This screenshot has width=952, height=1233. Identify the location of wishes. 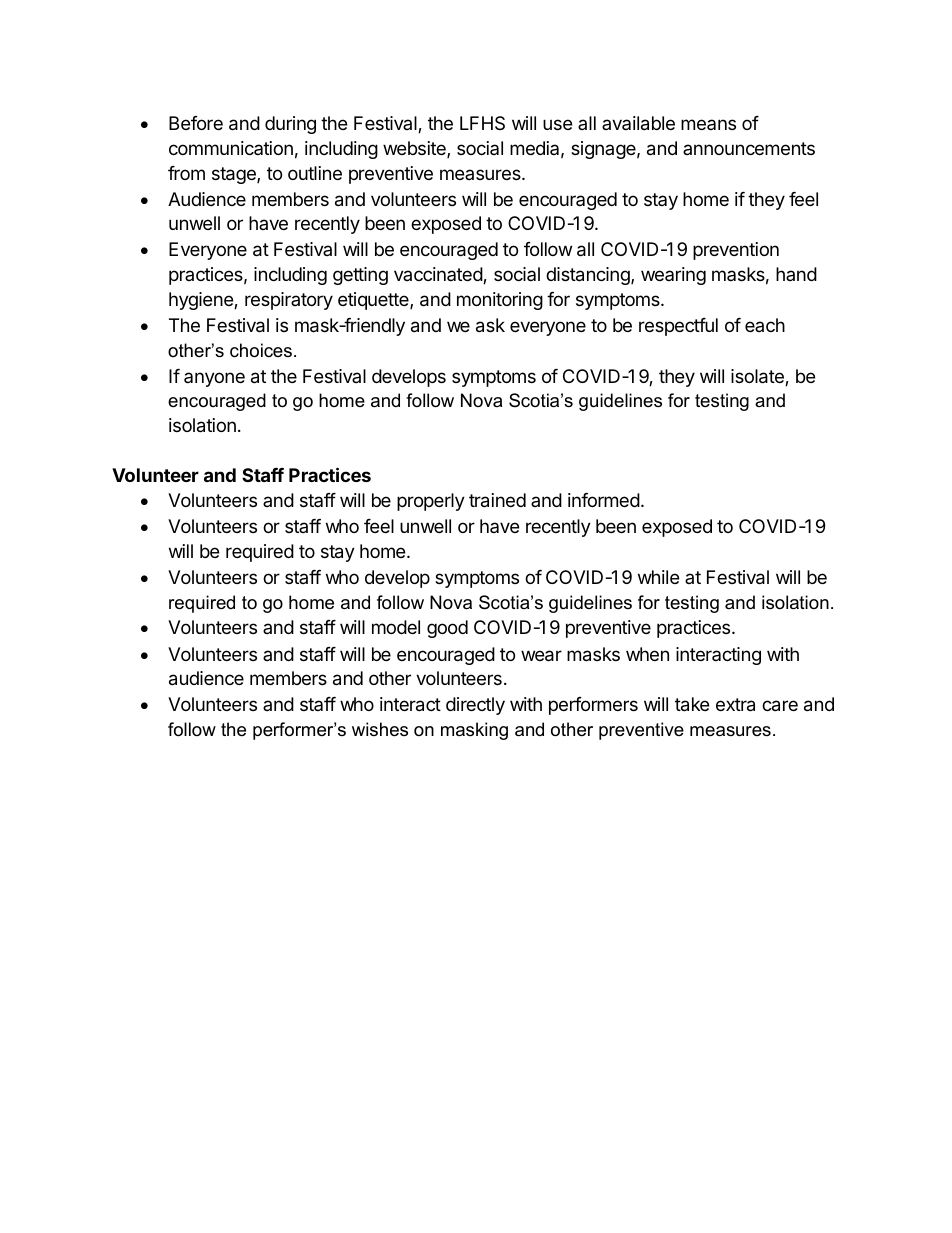
(380, 729).
